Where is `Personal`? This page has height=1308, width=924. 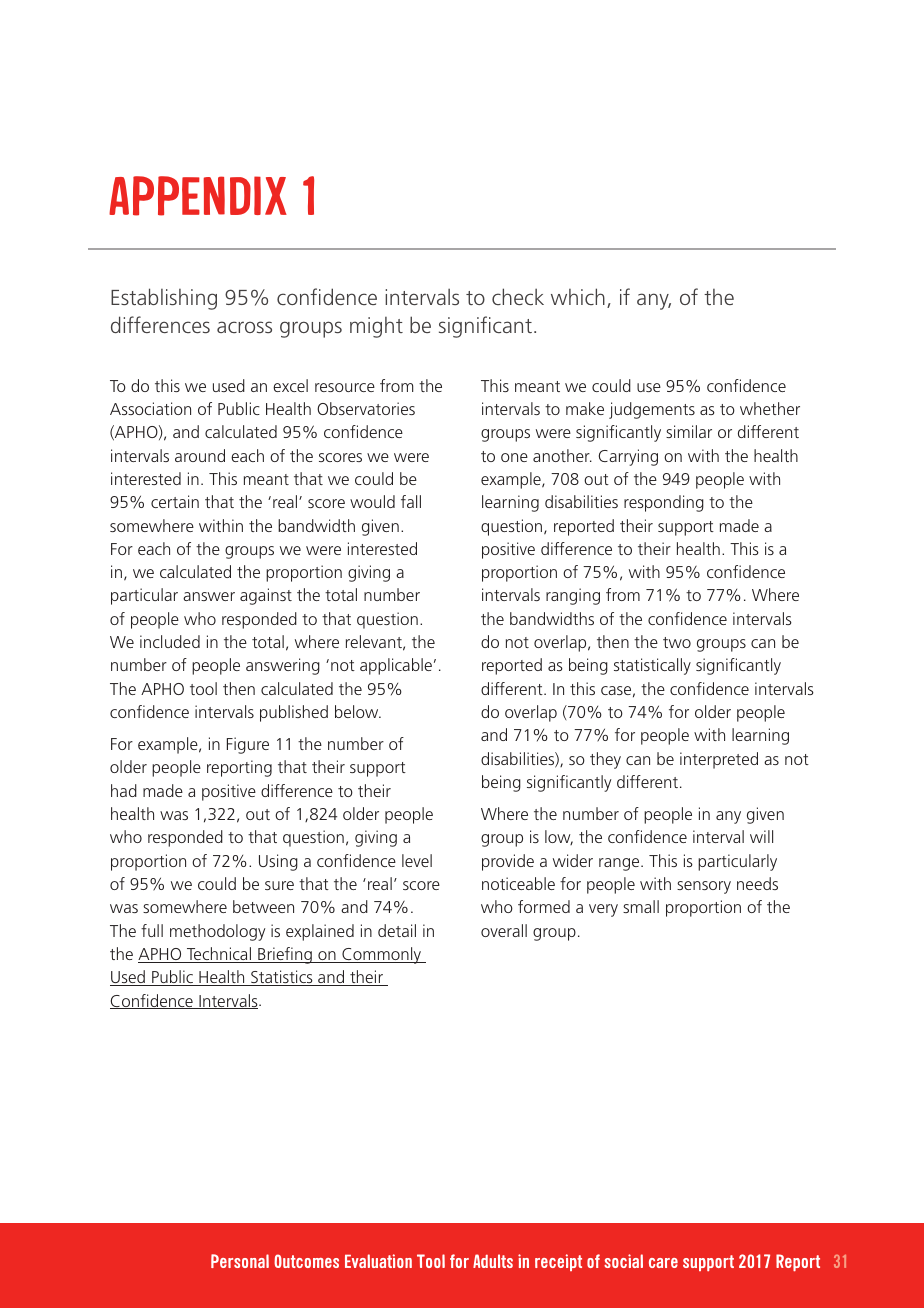
Personal is located at coordinates (240, 1261).
